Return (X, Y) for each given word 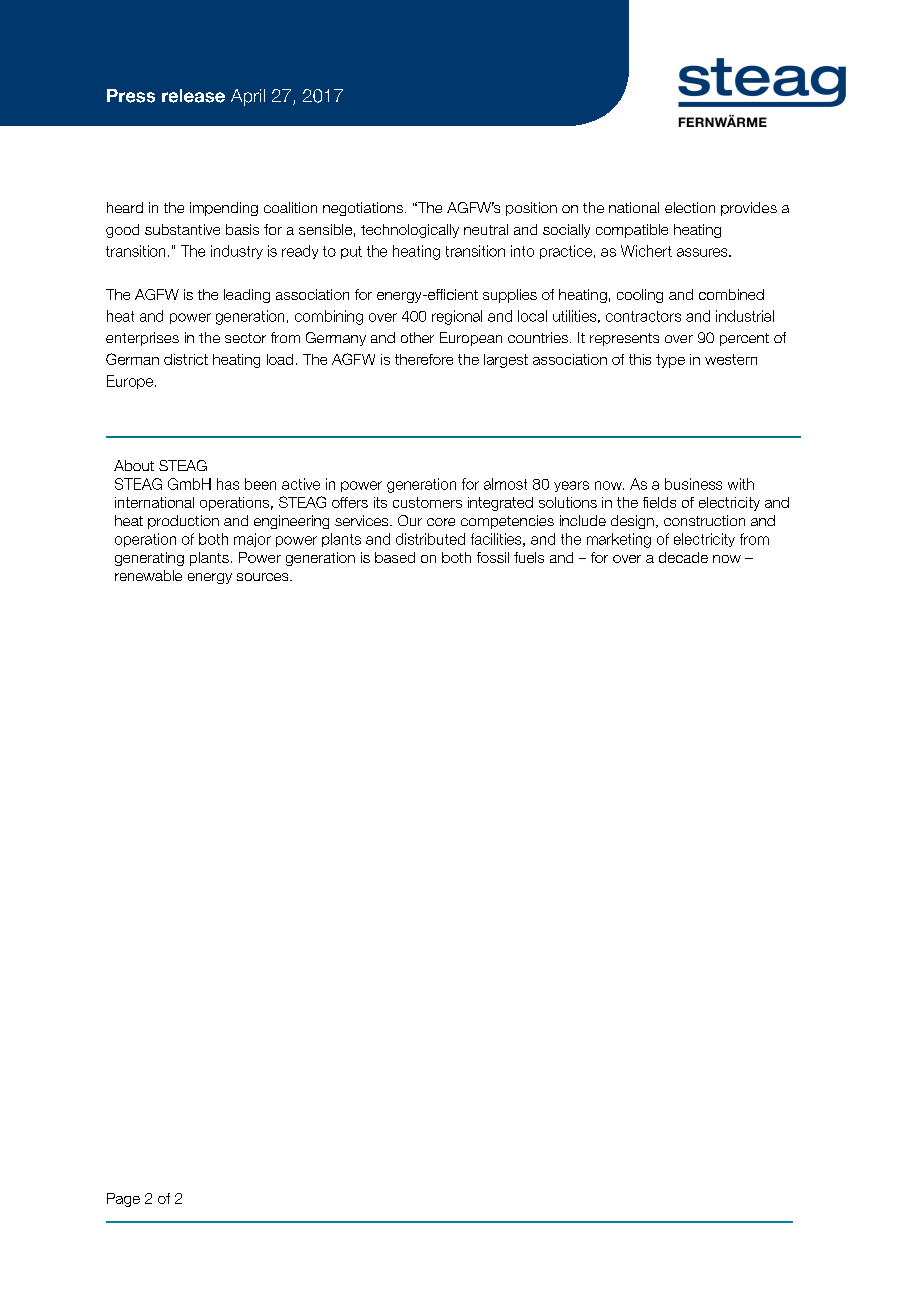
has (228, 484)
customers (427, 502)
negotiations (363, 209)
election (690, 207)
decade (683, 557)
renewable (148, 575)
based (395, 557)
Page (123, 1200)
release (193, 96)
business (693, 484)
